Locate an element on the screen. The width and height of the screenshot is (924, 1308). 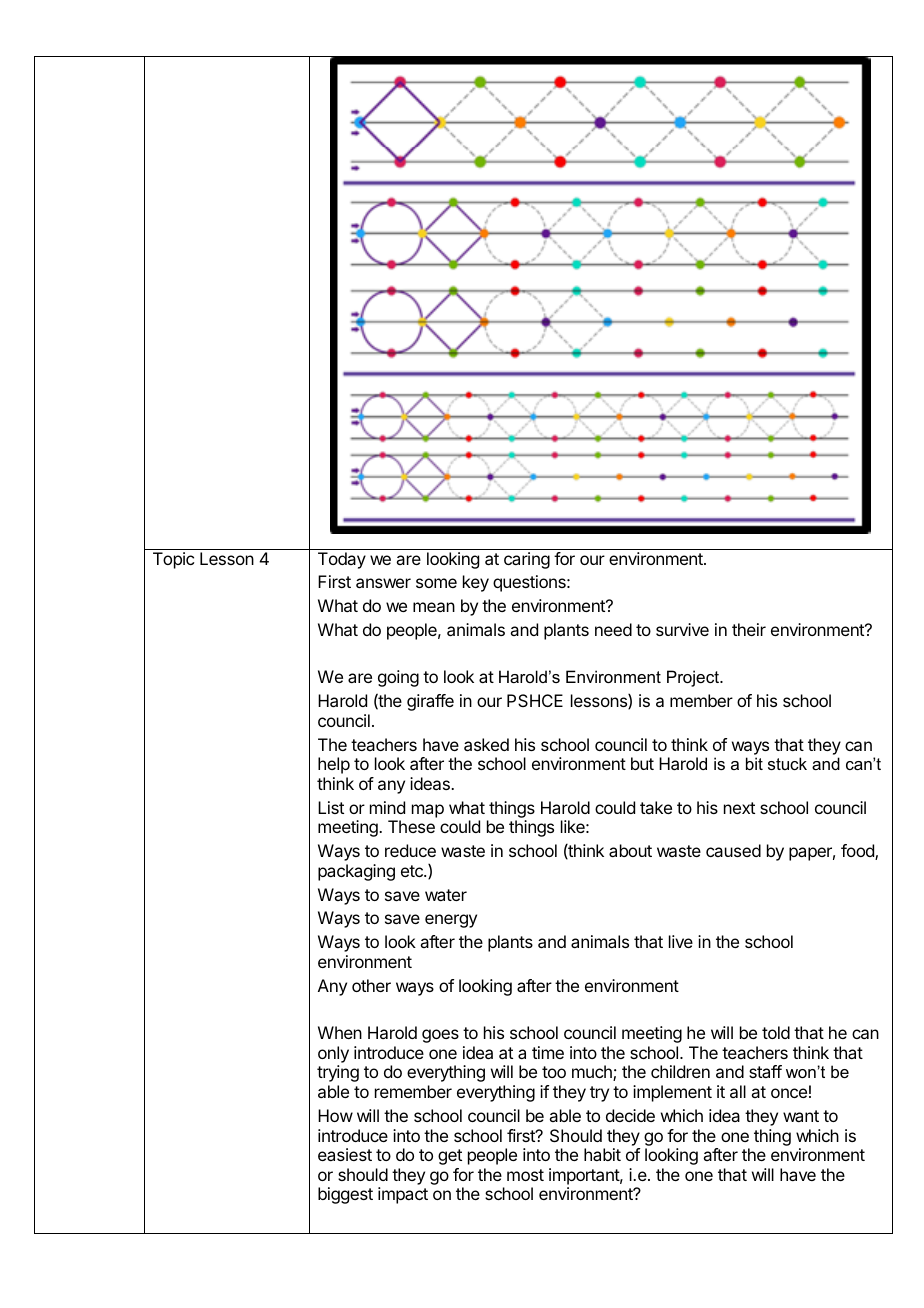
caused is located at coordinates (733, 850).
